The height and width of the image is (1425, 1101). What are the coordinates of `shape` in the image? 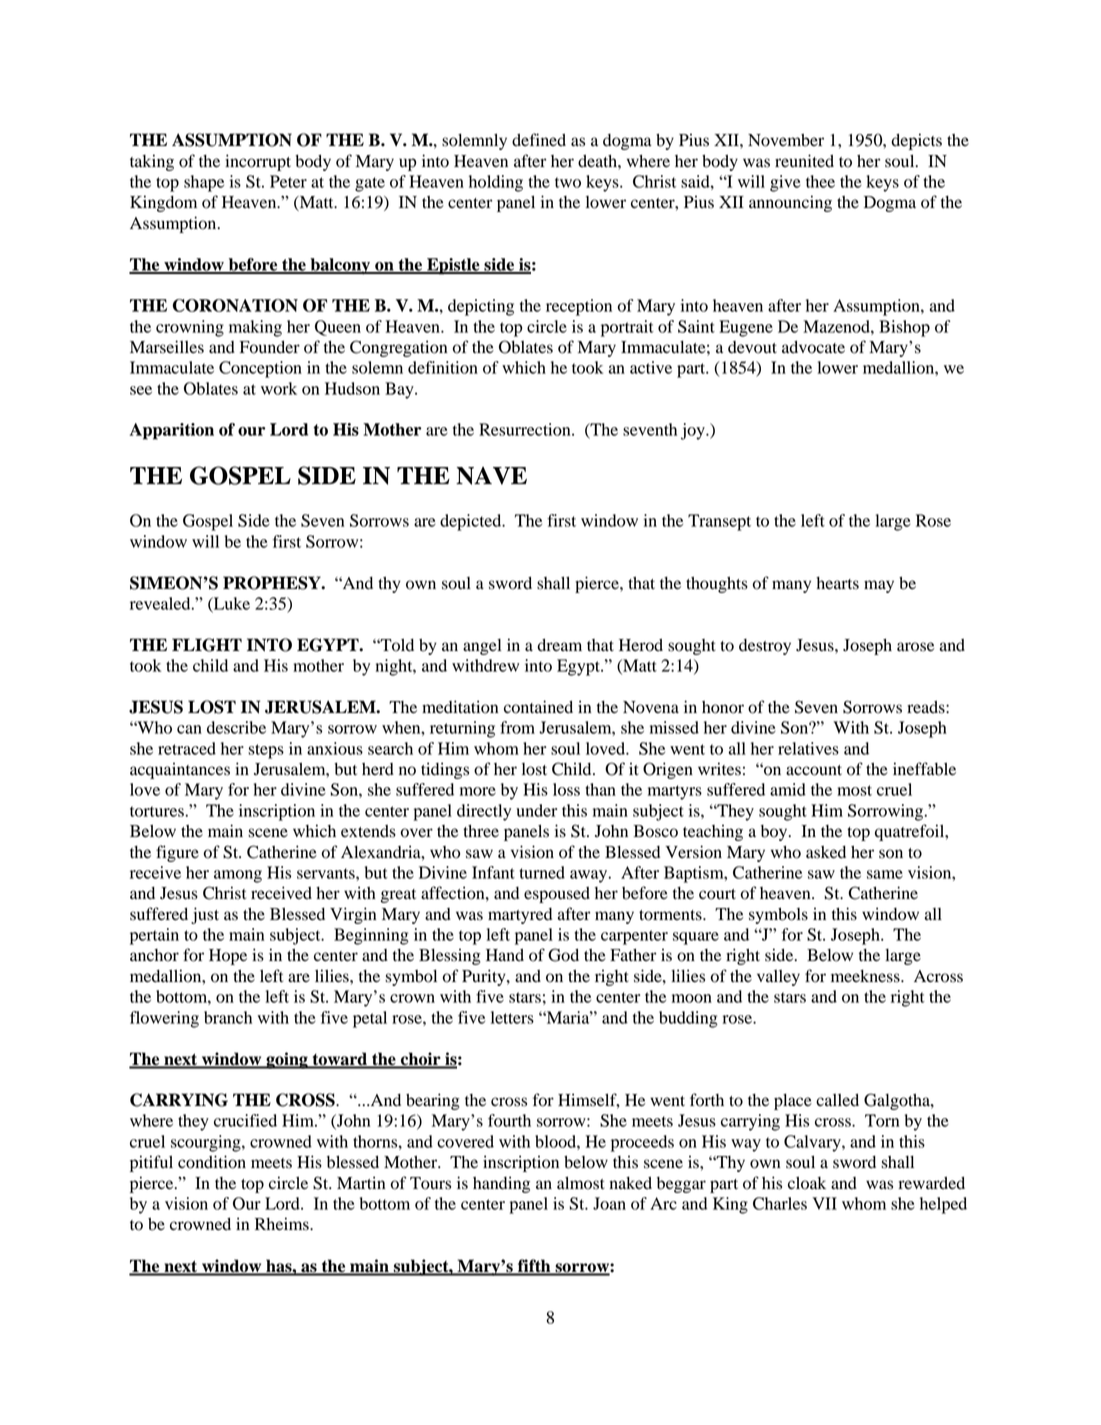 It's located at (204, 183).
